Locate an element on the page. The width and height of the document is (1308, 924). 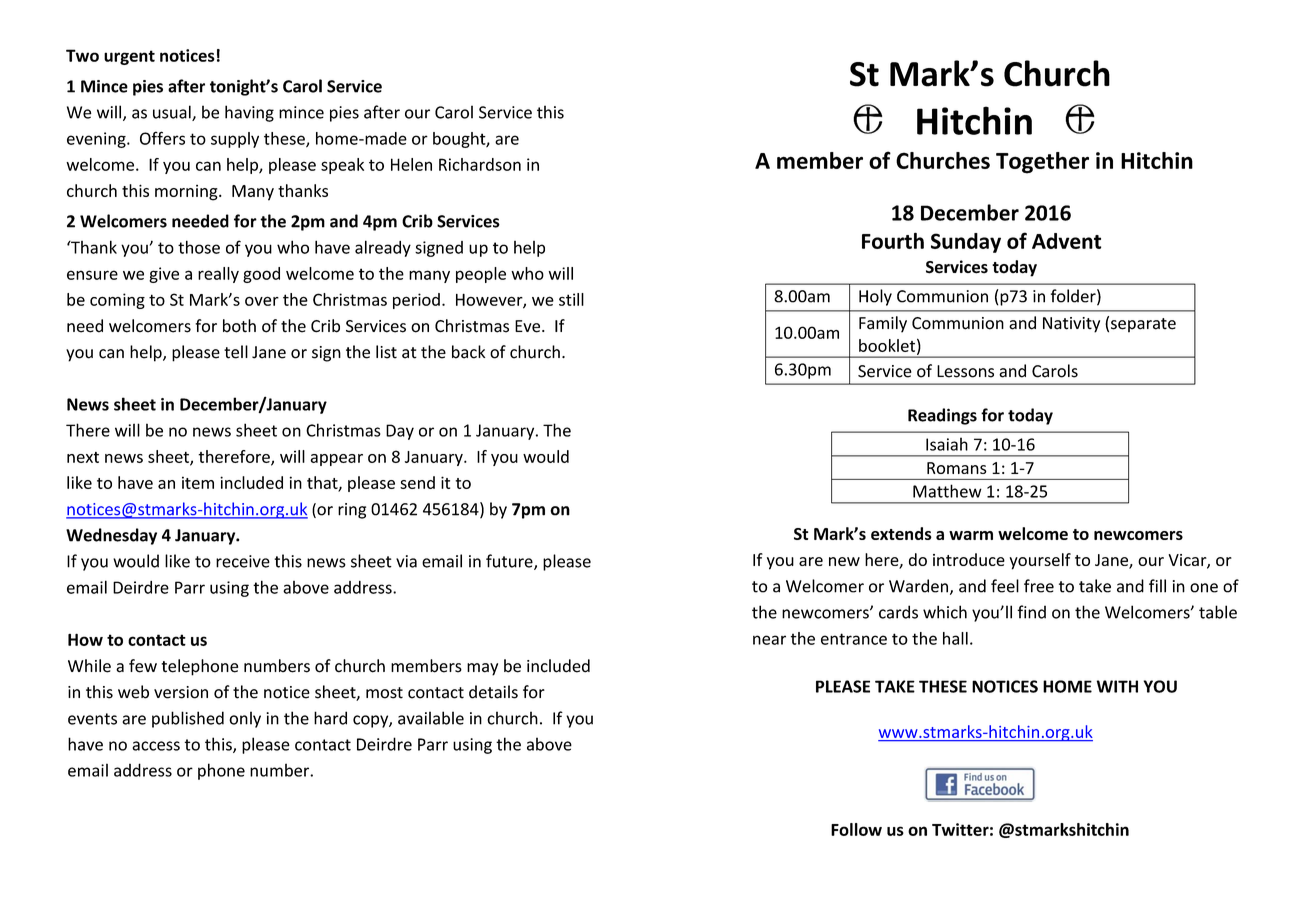
access is located at coordinates (156, 746).
